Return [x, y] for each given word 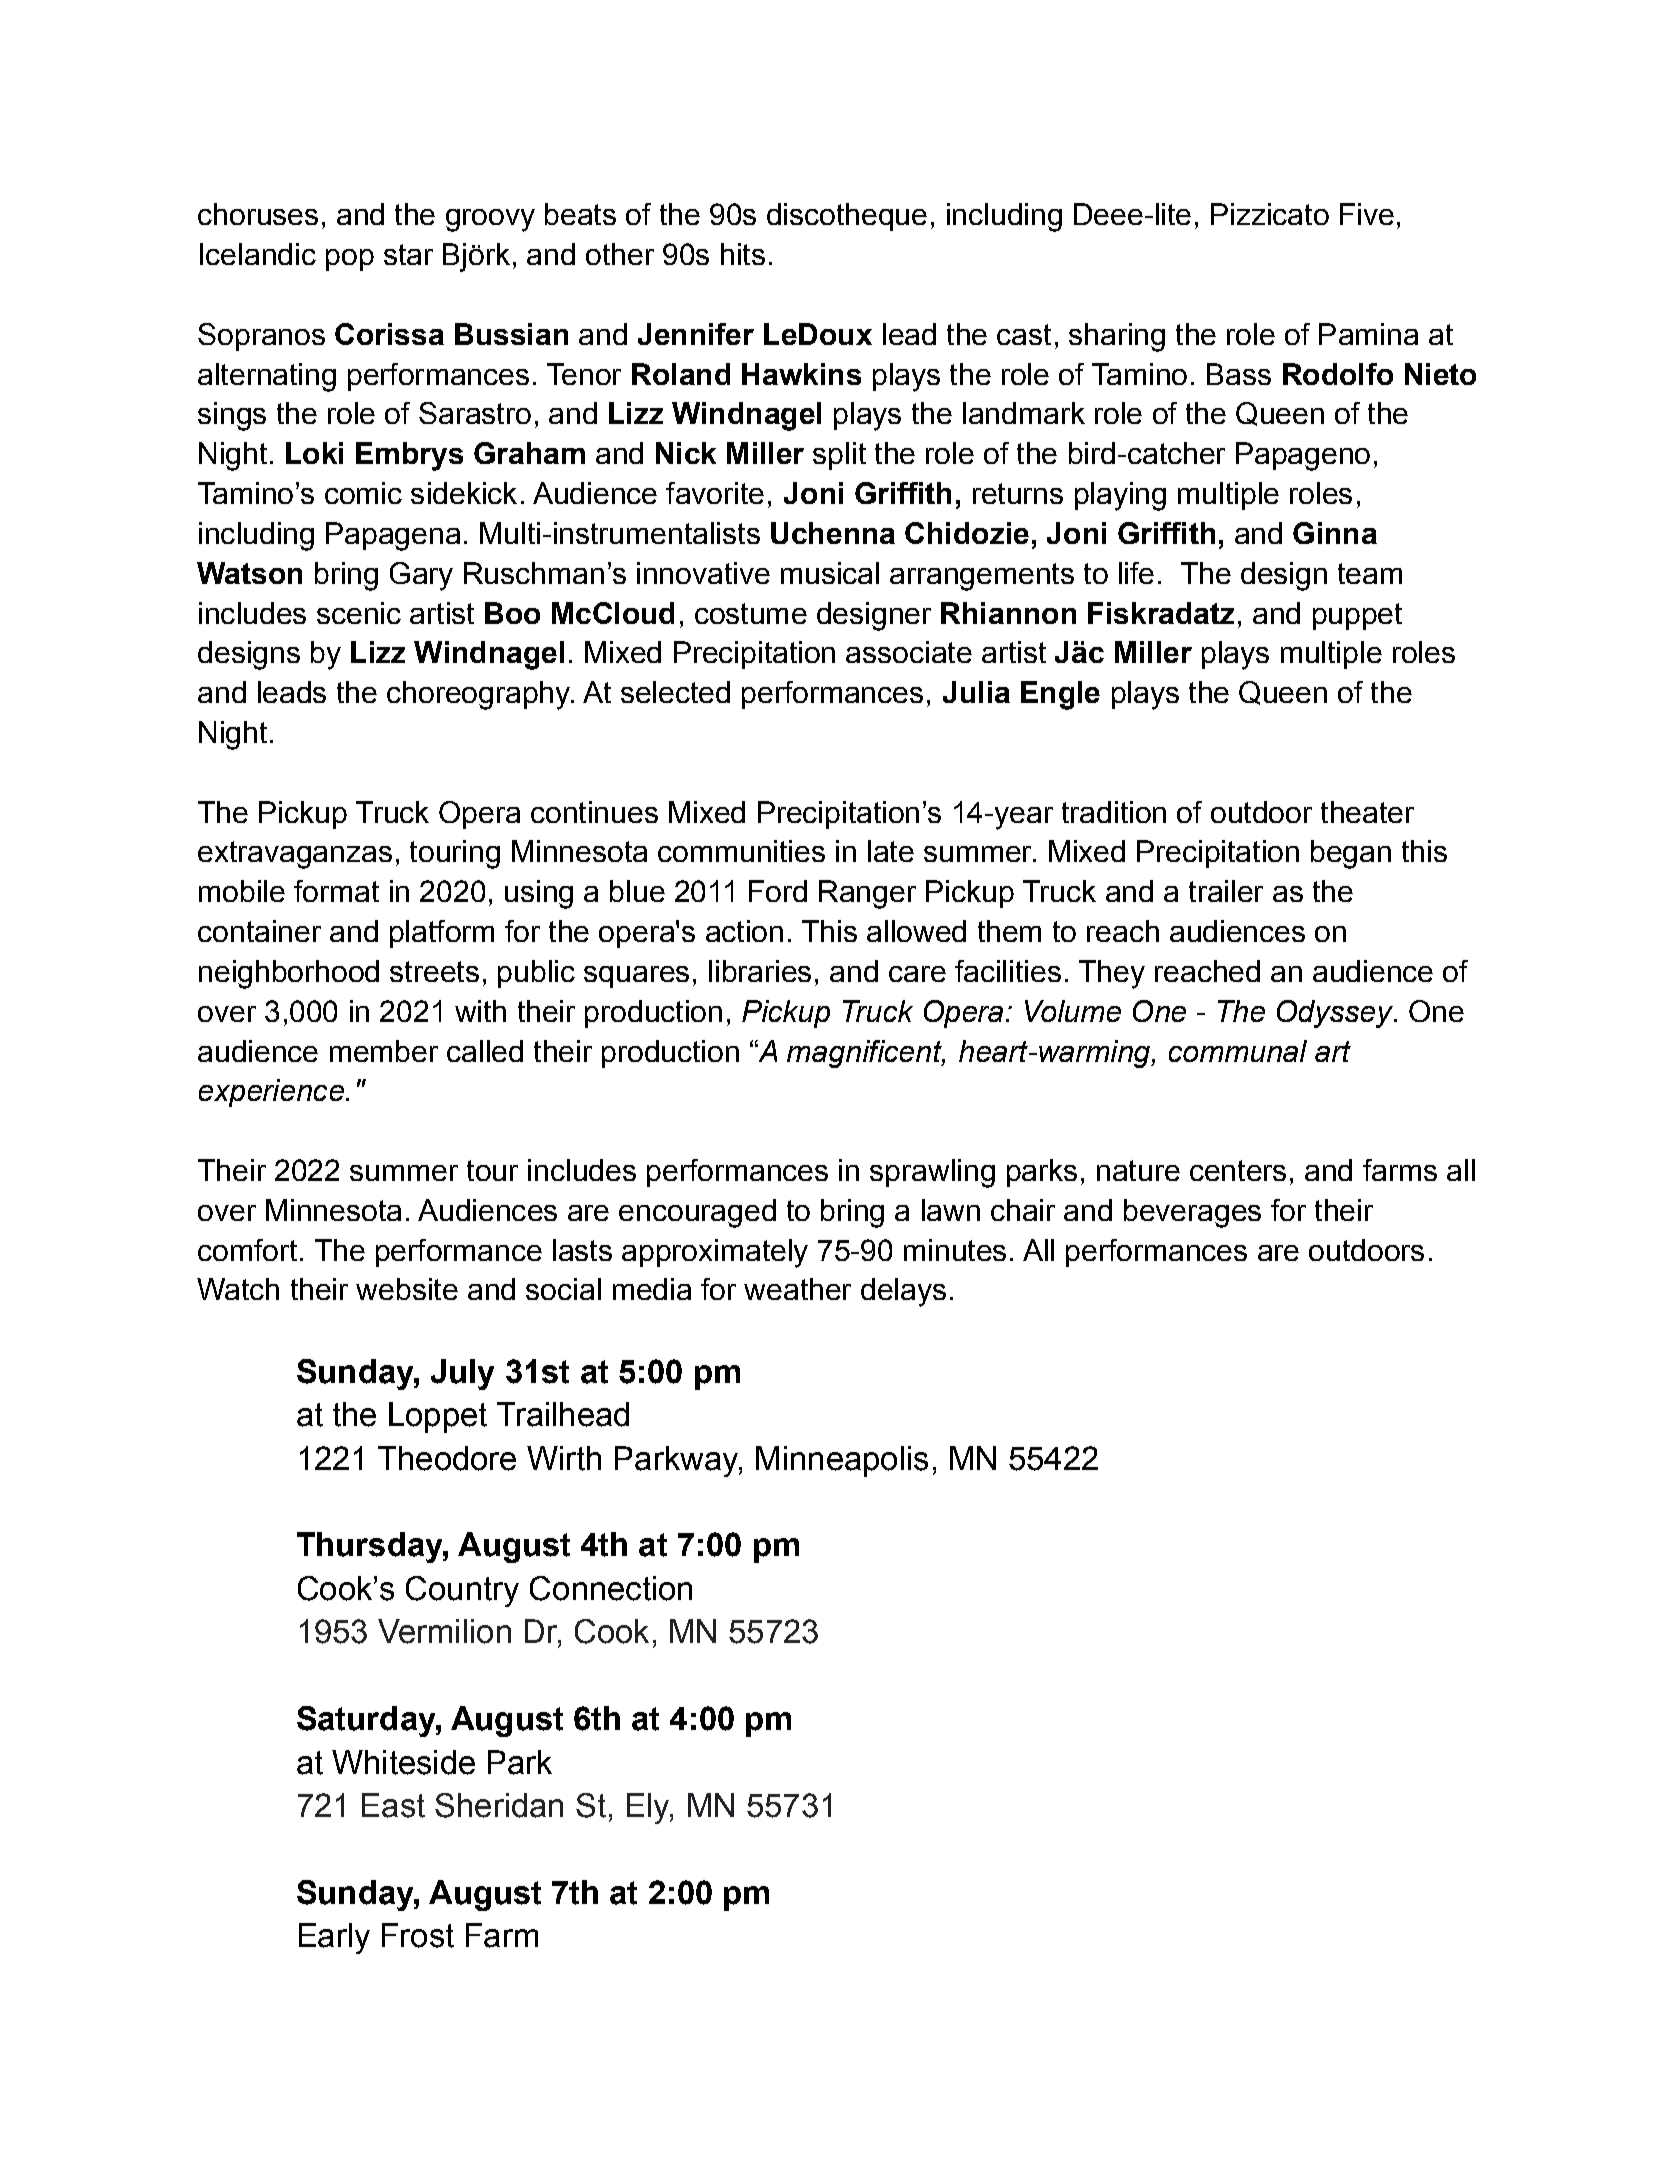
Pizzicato [1270, 214]
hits [743, 254]
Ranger [867, 894]
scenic [359, 613]
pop [350, 260]
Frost [418, 1935]
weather [797, 1289]
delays [903, 1292]
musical [830, 573]
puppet [1357, 616]
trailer [1226, 891]
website [407, 1289]
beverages [1192, 1213]
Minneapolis [842, 1461]
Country [462, 1591]
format [336, 891]
